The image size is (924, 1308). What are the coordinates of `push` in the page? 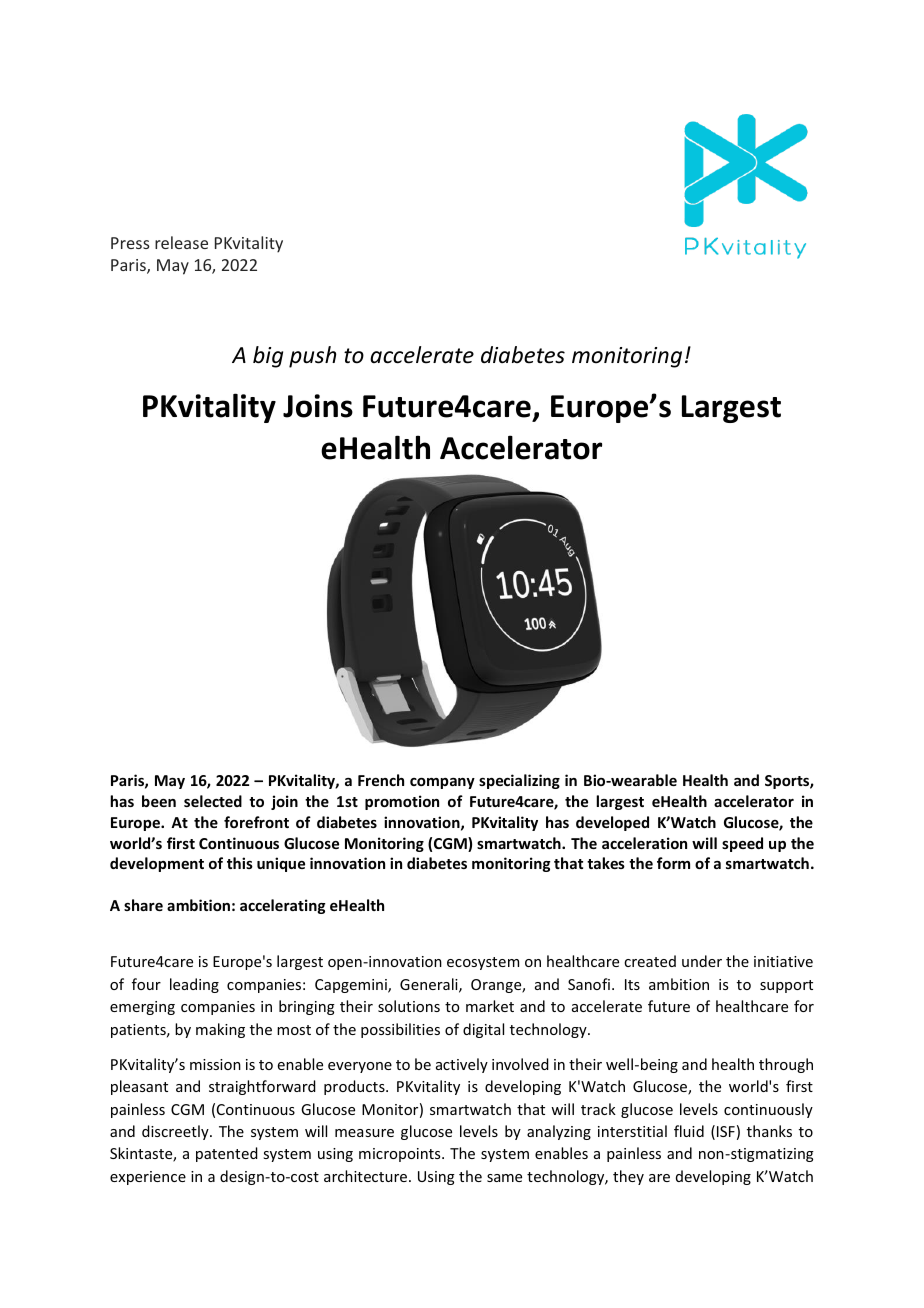 It's located at (312, 357).
